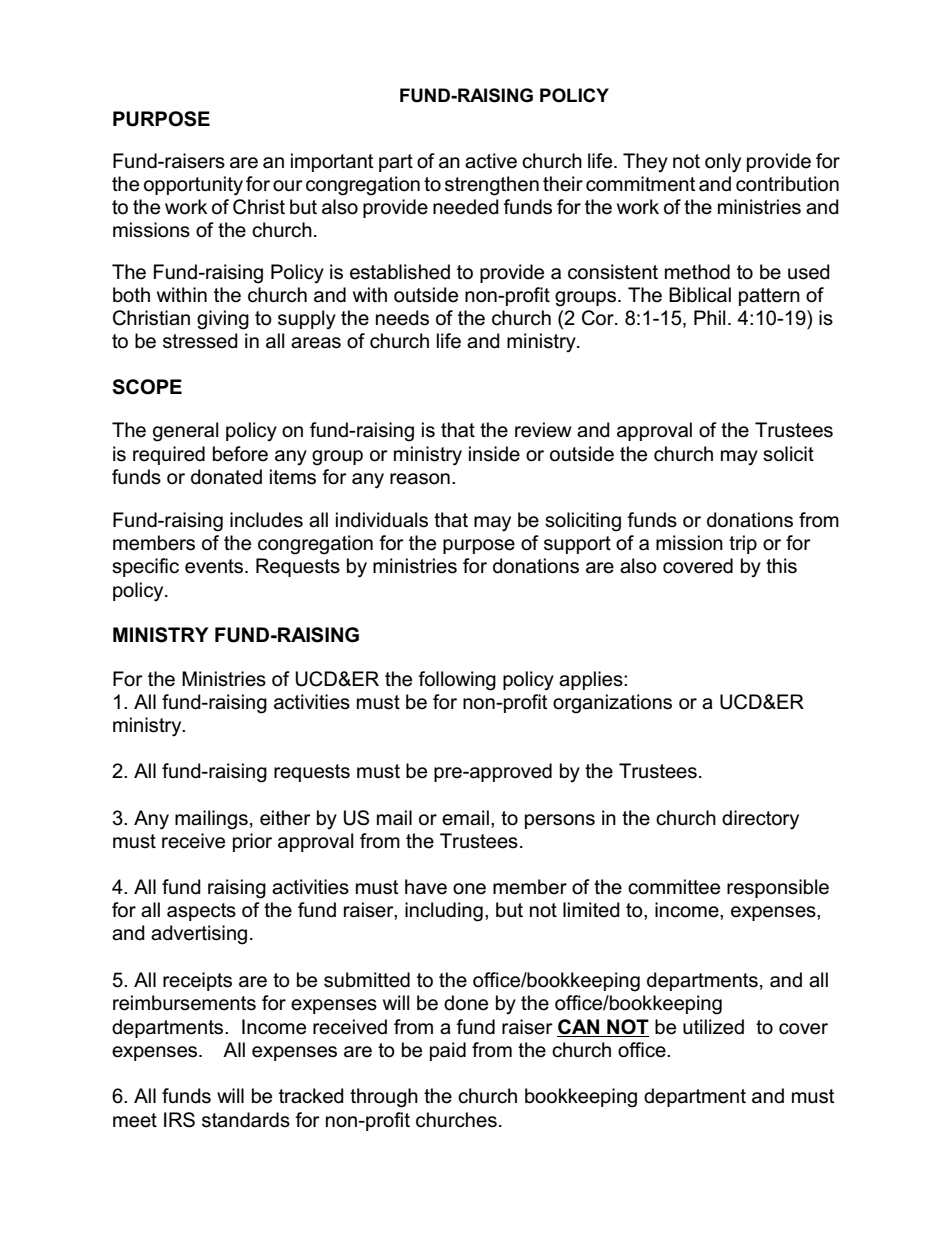  I want to click on including, so click(444, 912).
